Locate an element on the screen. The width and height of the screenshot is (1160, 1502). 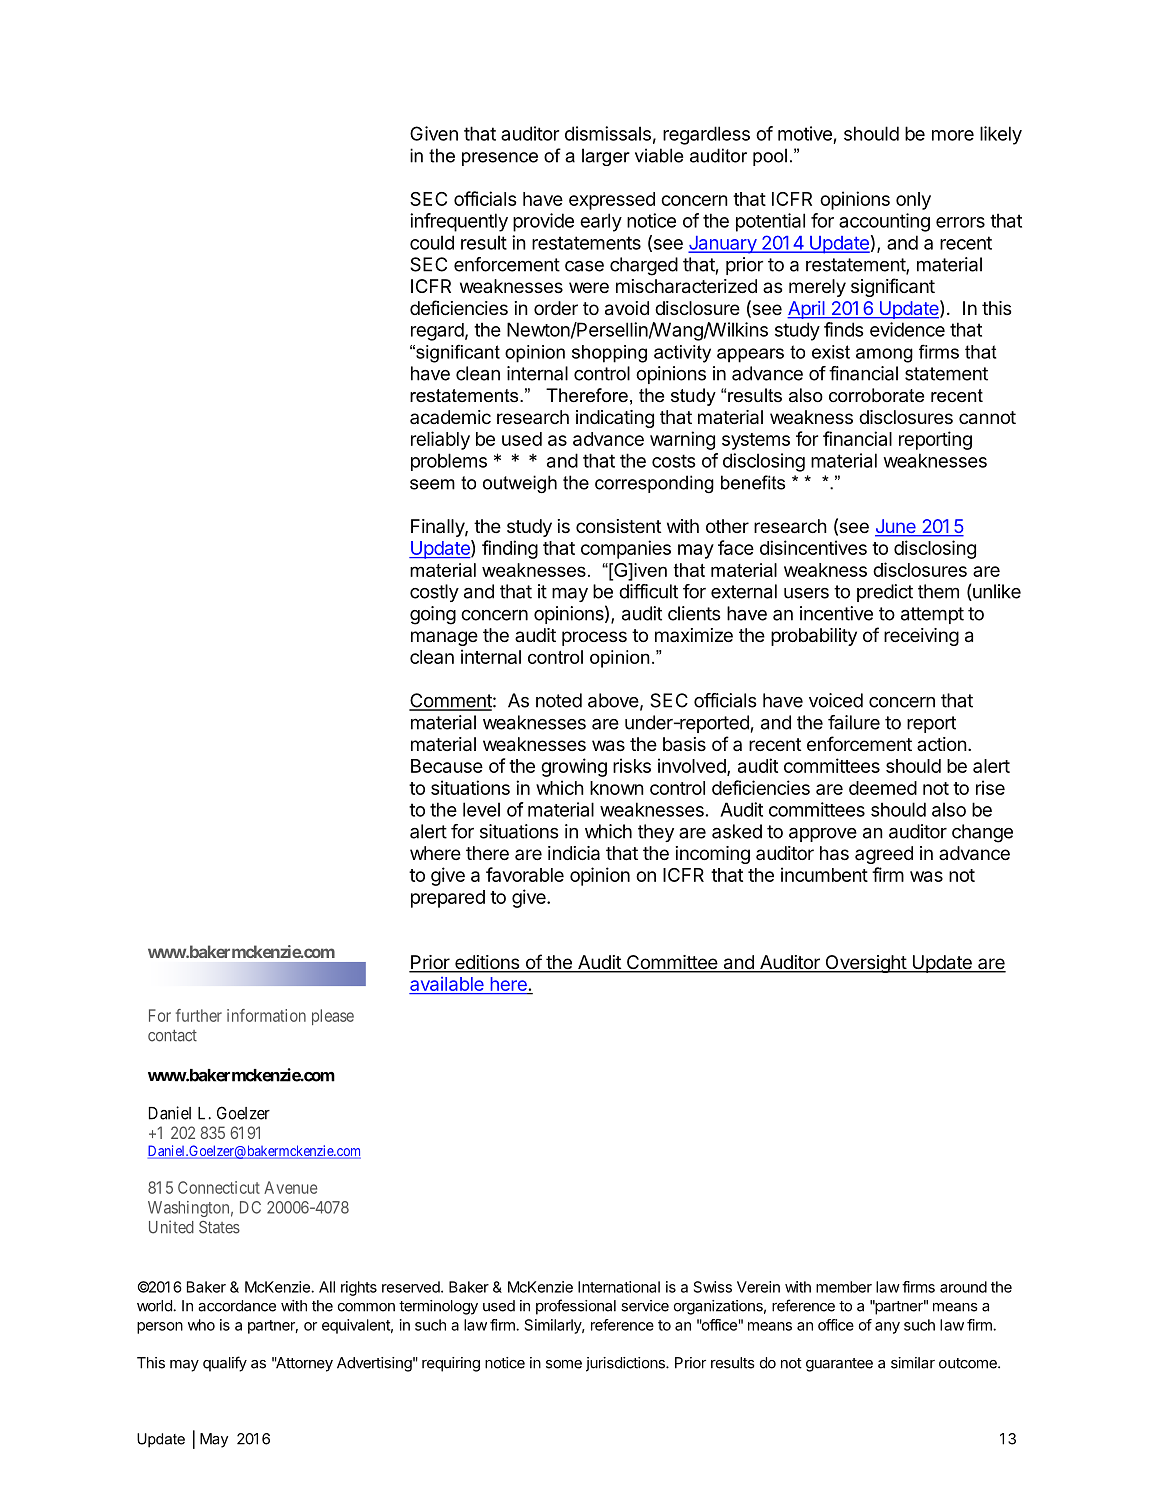
larger is located at coordinates (606, 157).
